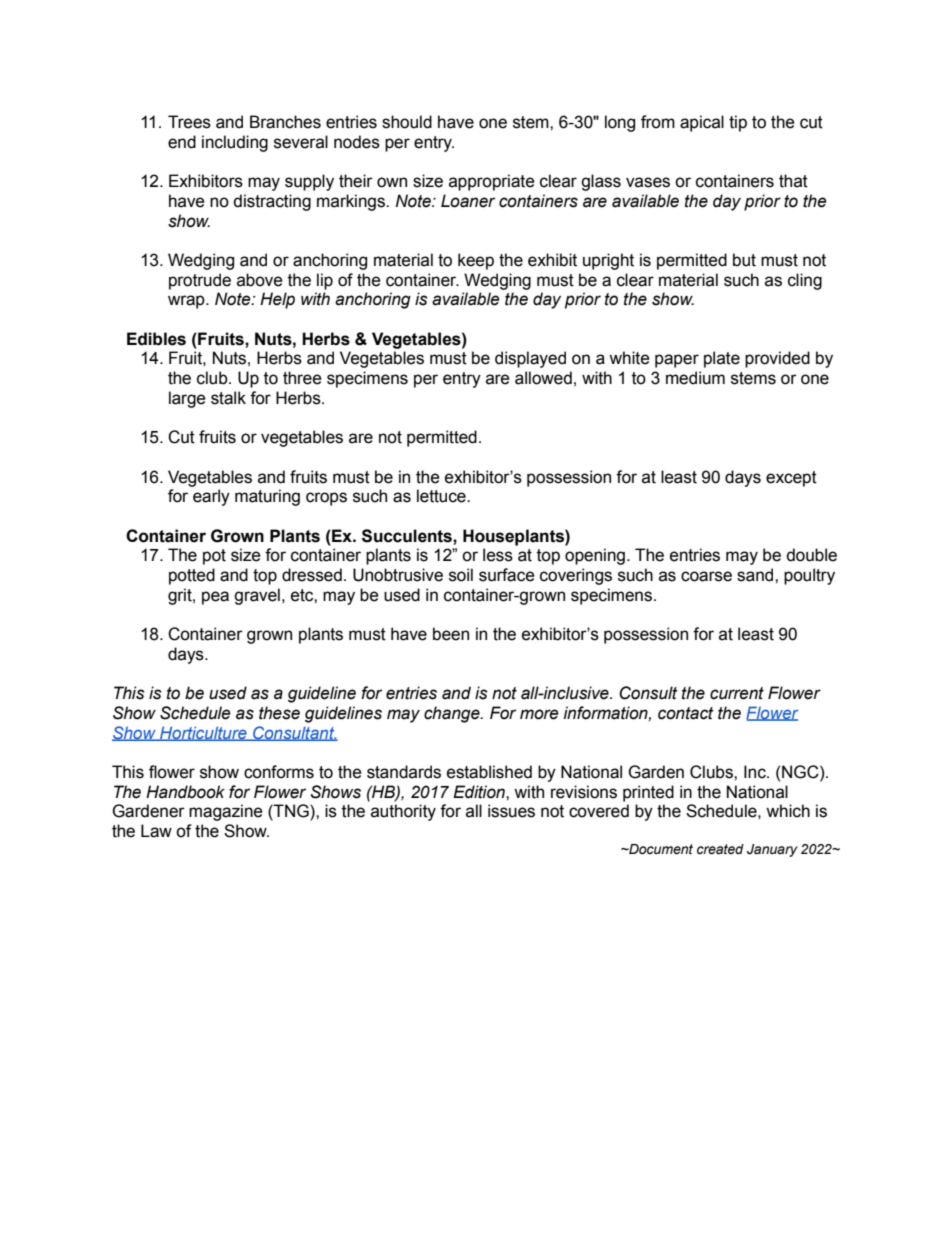 The width and height of the screenshot is (952, 1233). What do you see at coordinates (408, 536) in the screenshot?
I see `Succulents` at bounding box center [408, 536].
